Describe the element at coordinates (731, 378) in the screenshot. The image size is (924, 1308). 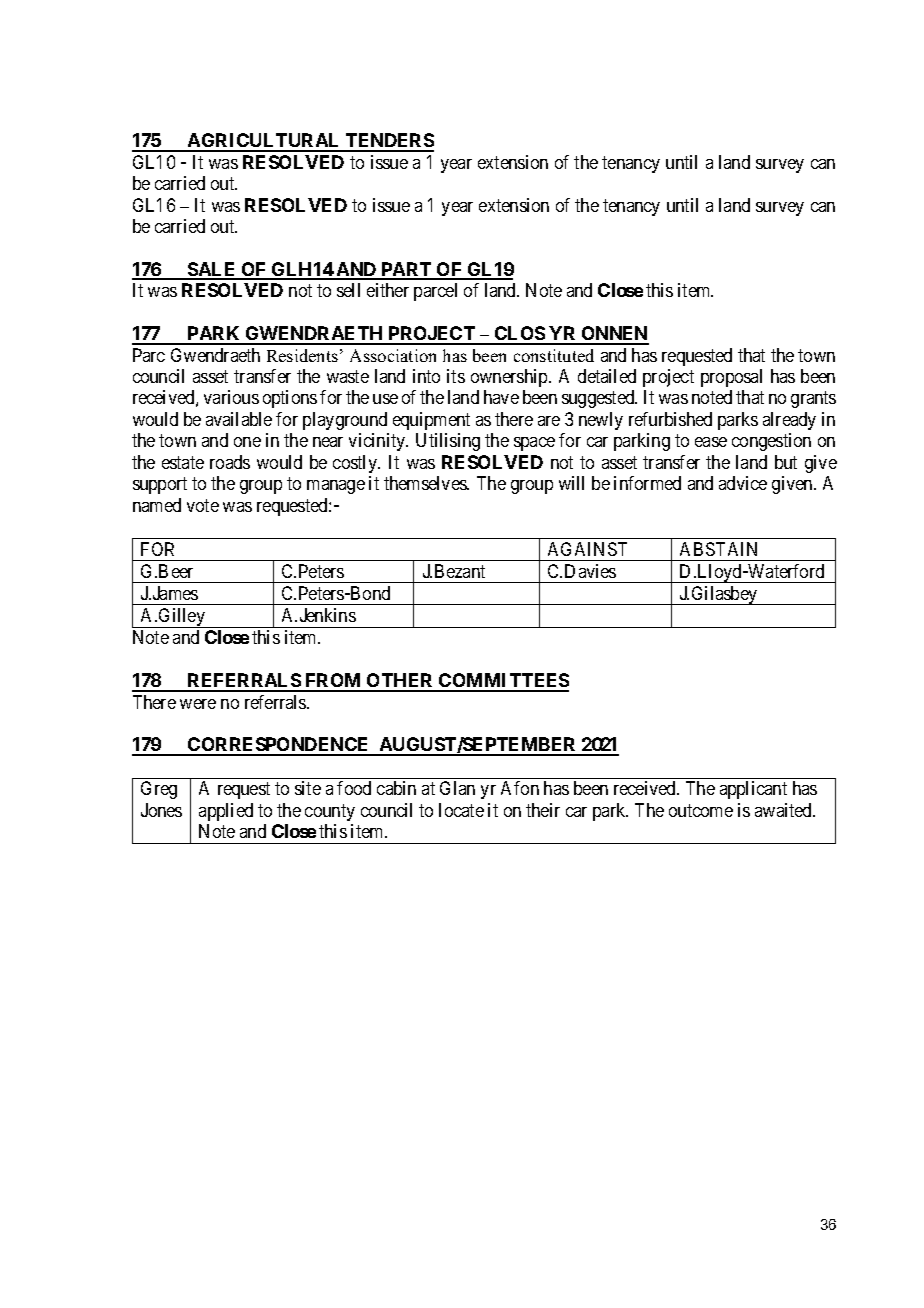
I see `proposal` at that location.
